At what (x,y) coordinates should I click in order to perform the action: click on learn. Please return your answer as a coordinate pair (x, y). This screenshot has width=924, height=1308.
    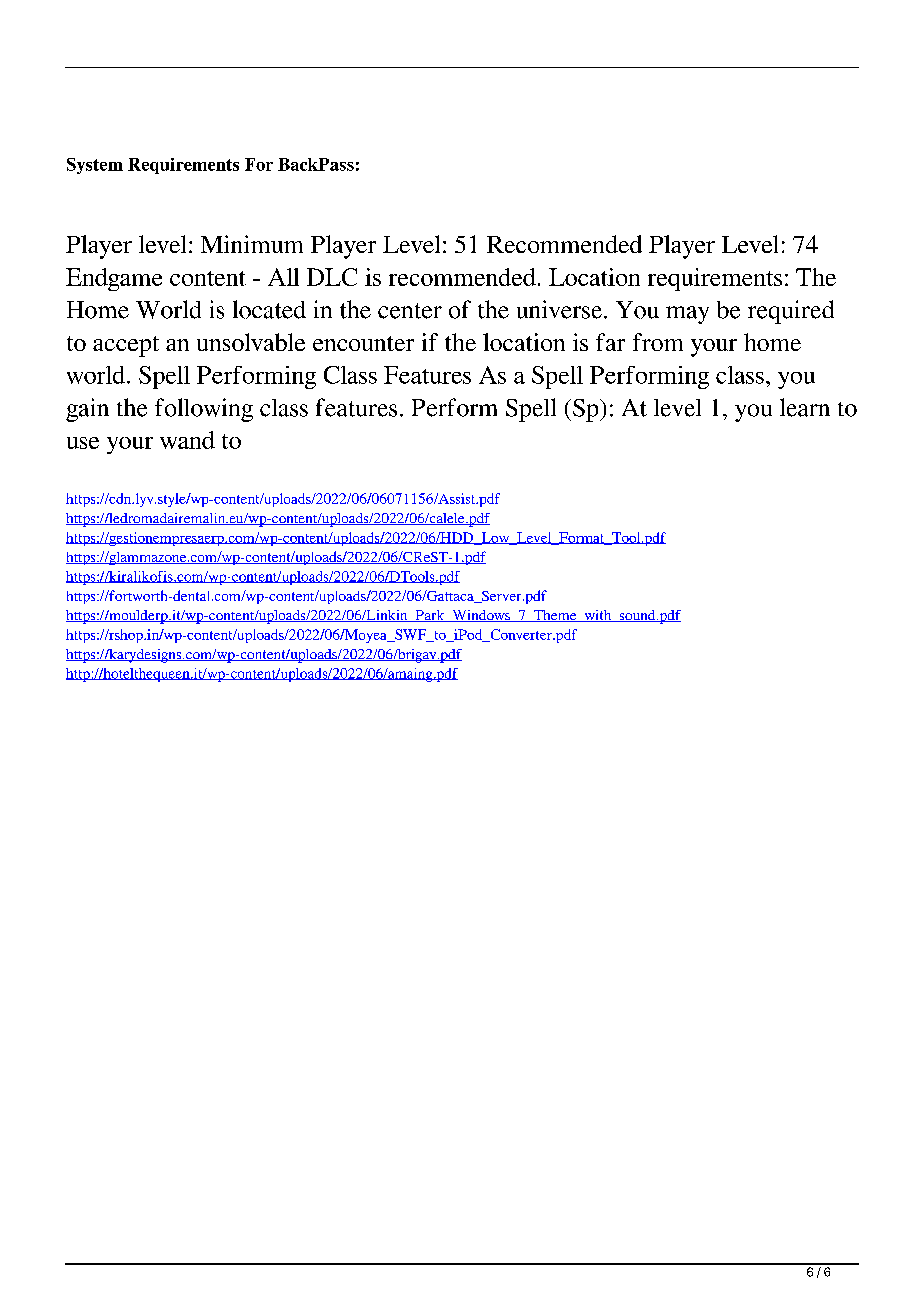
    Looking at the image, I should click on (805, 407).
